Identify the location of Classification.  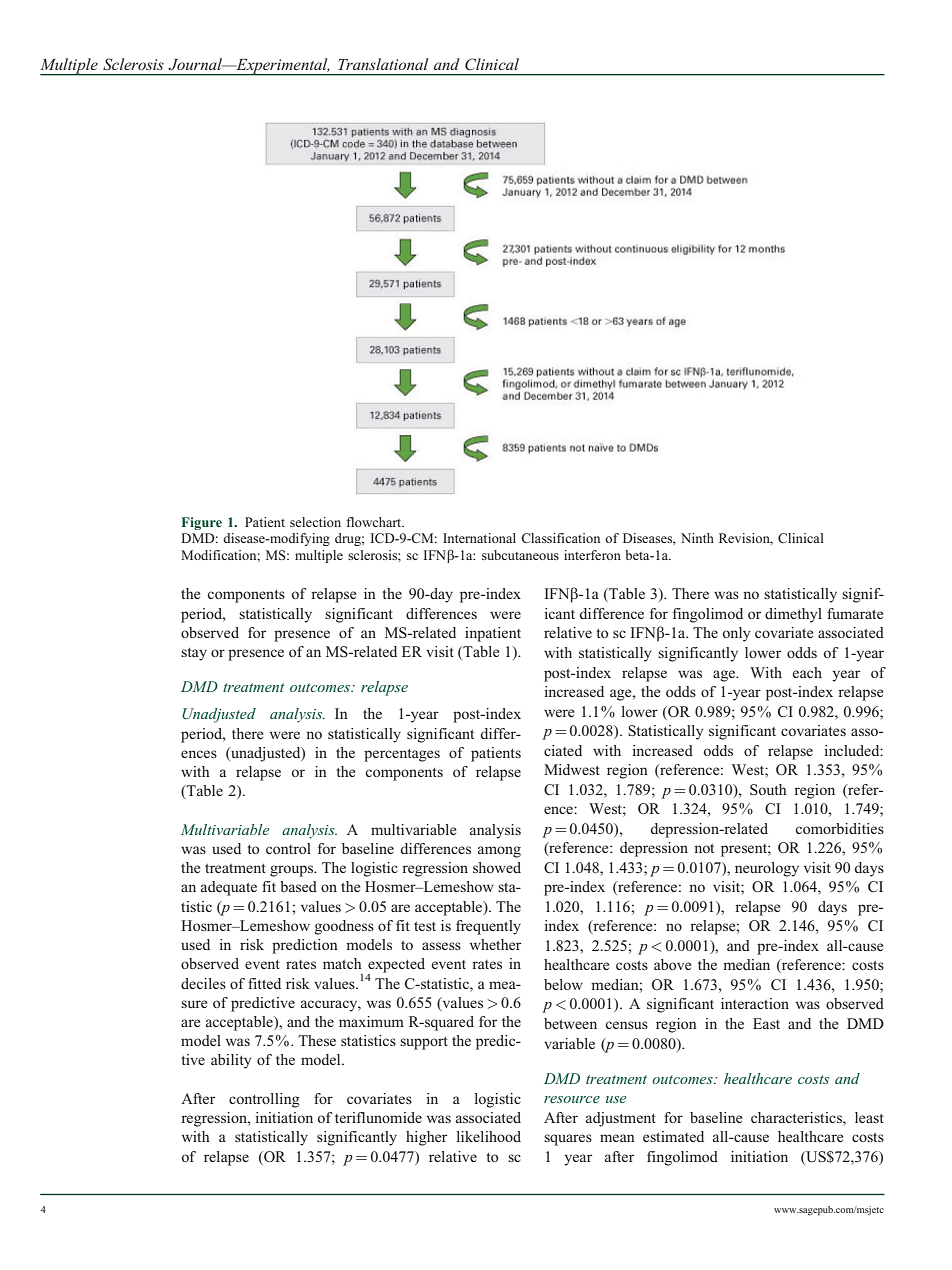
(560, 538).
